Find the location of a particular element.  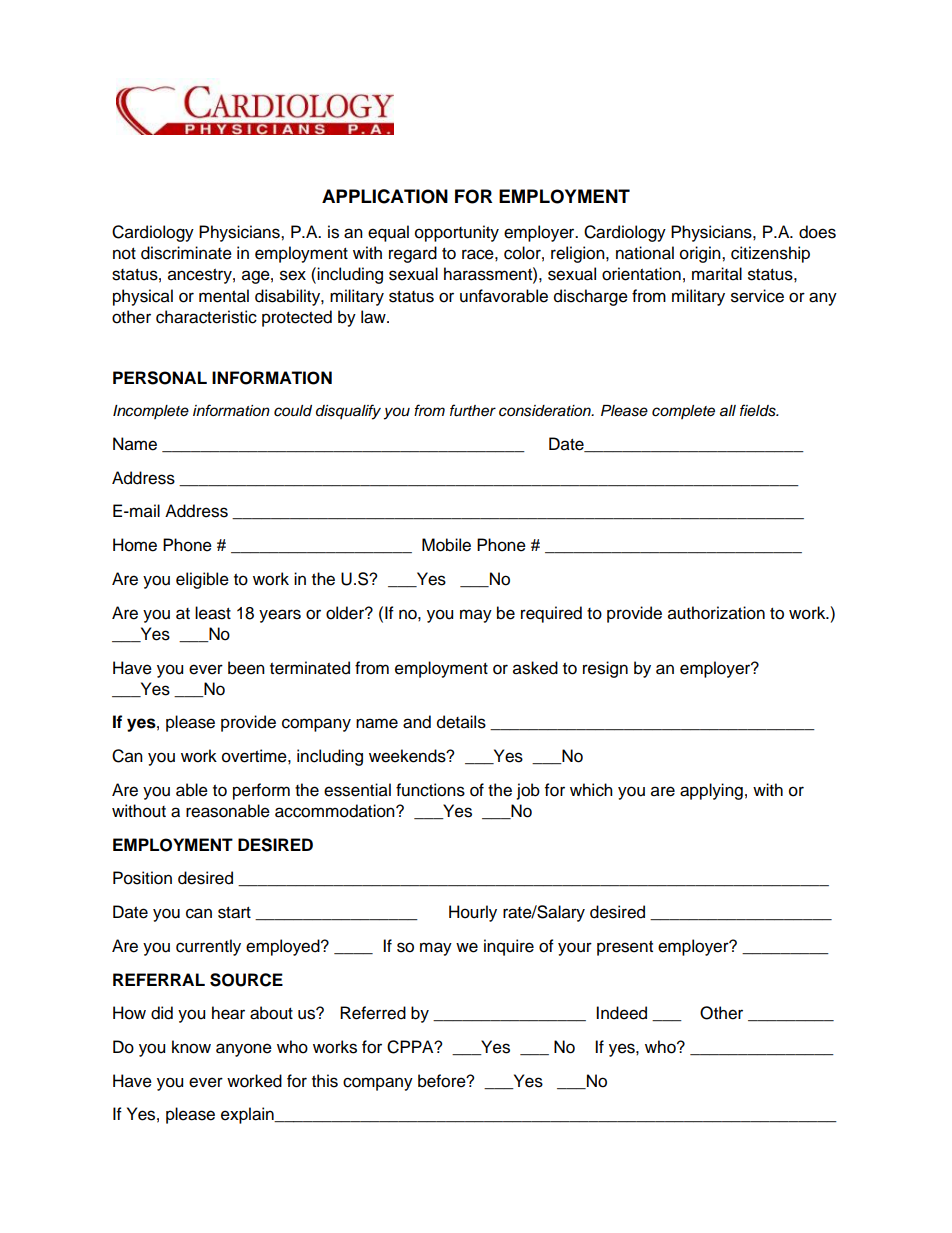

further is located at coordinates (473, 410).
